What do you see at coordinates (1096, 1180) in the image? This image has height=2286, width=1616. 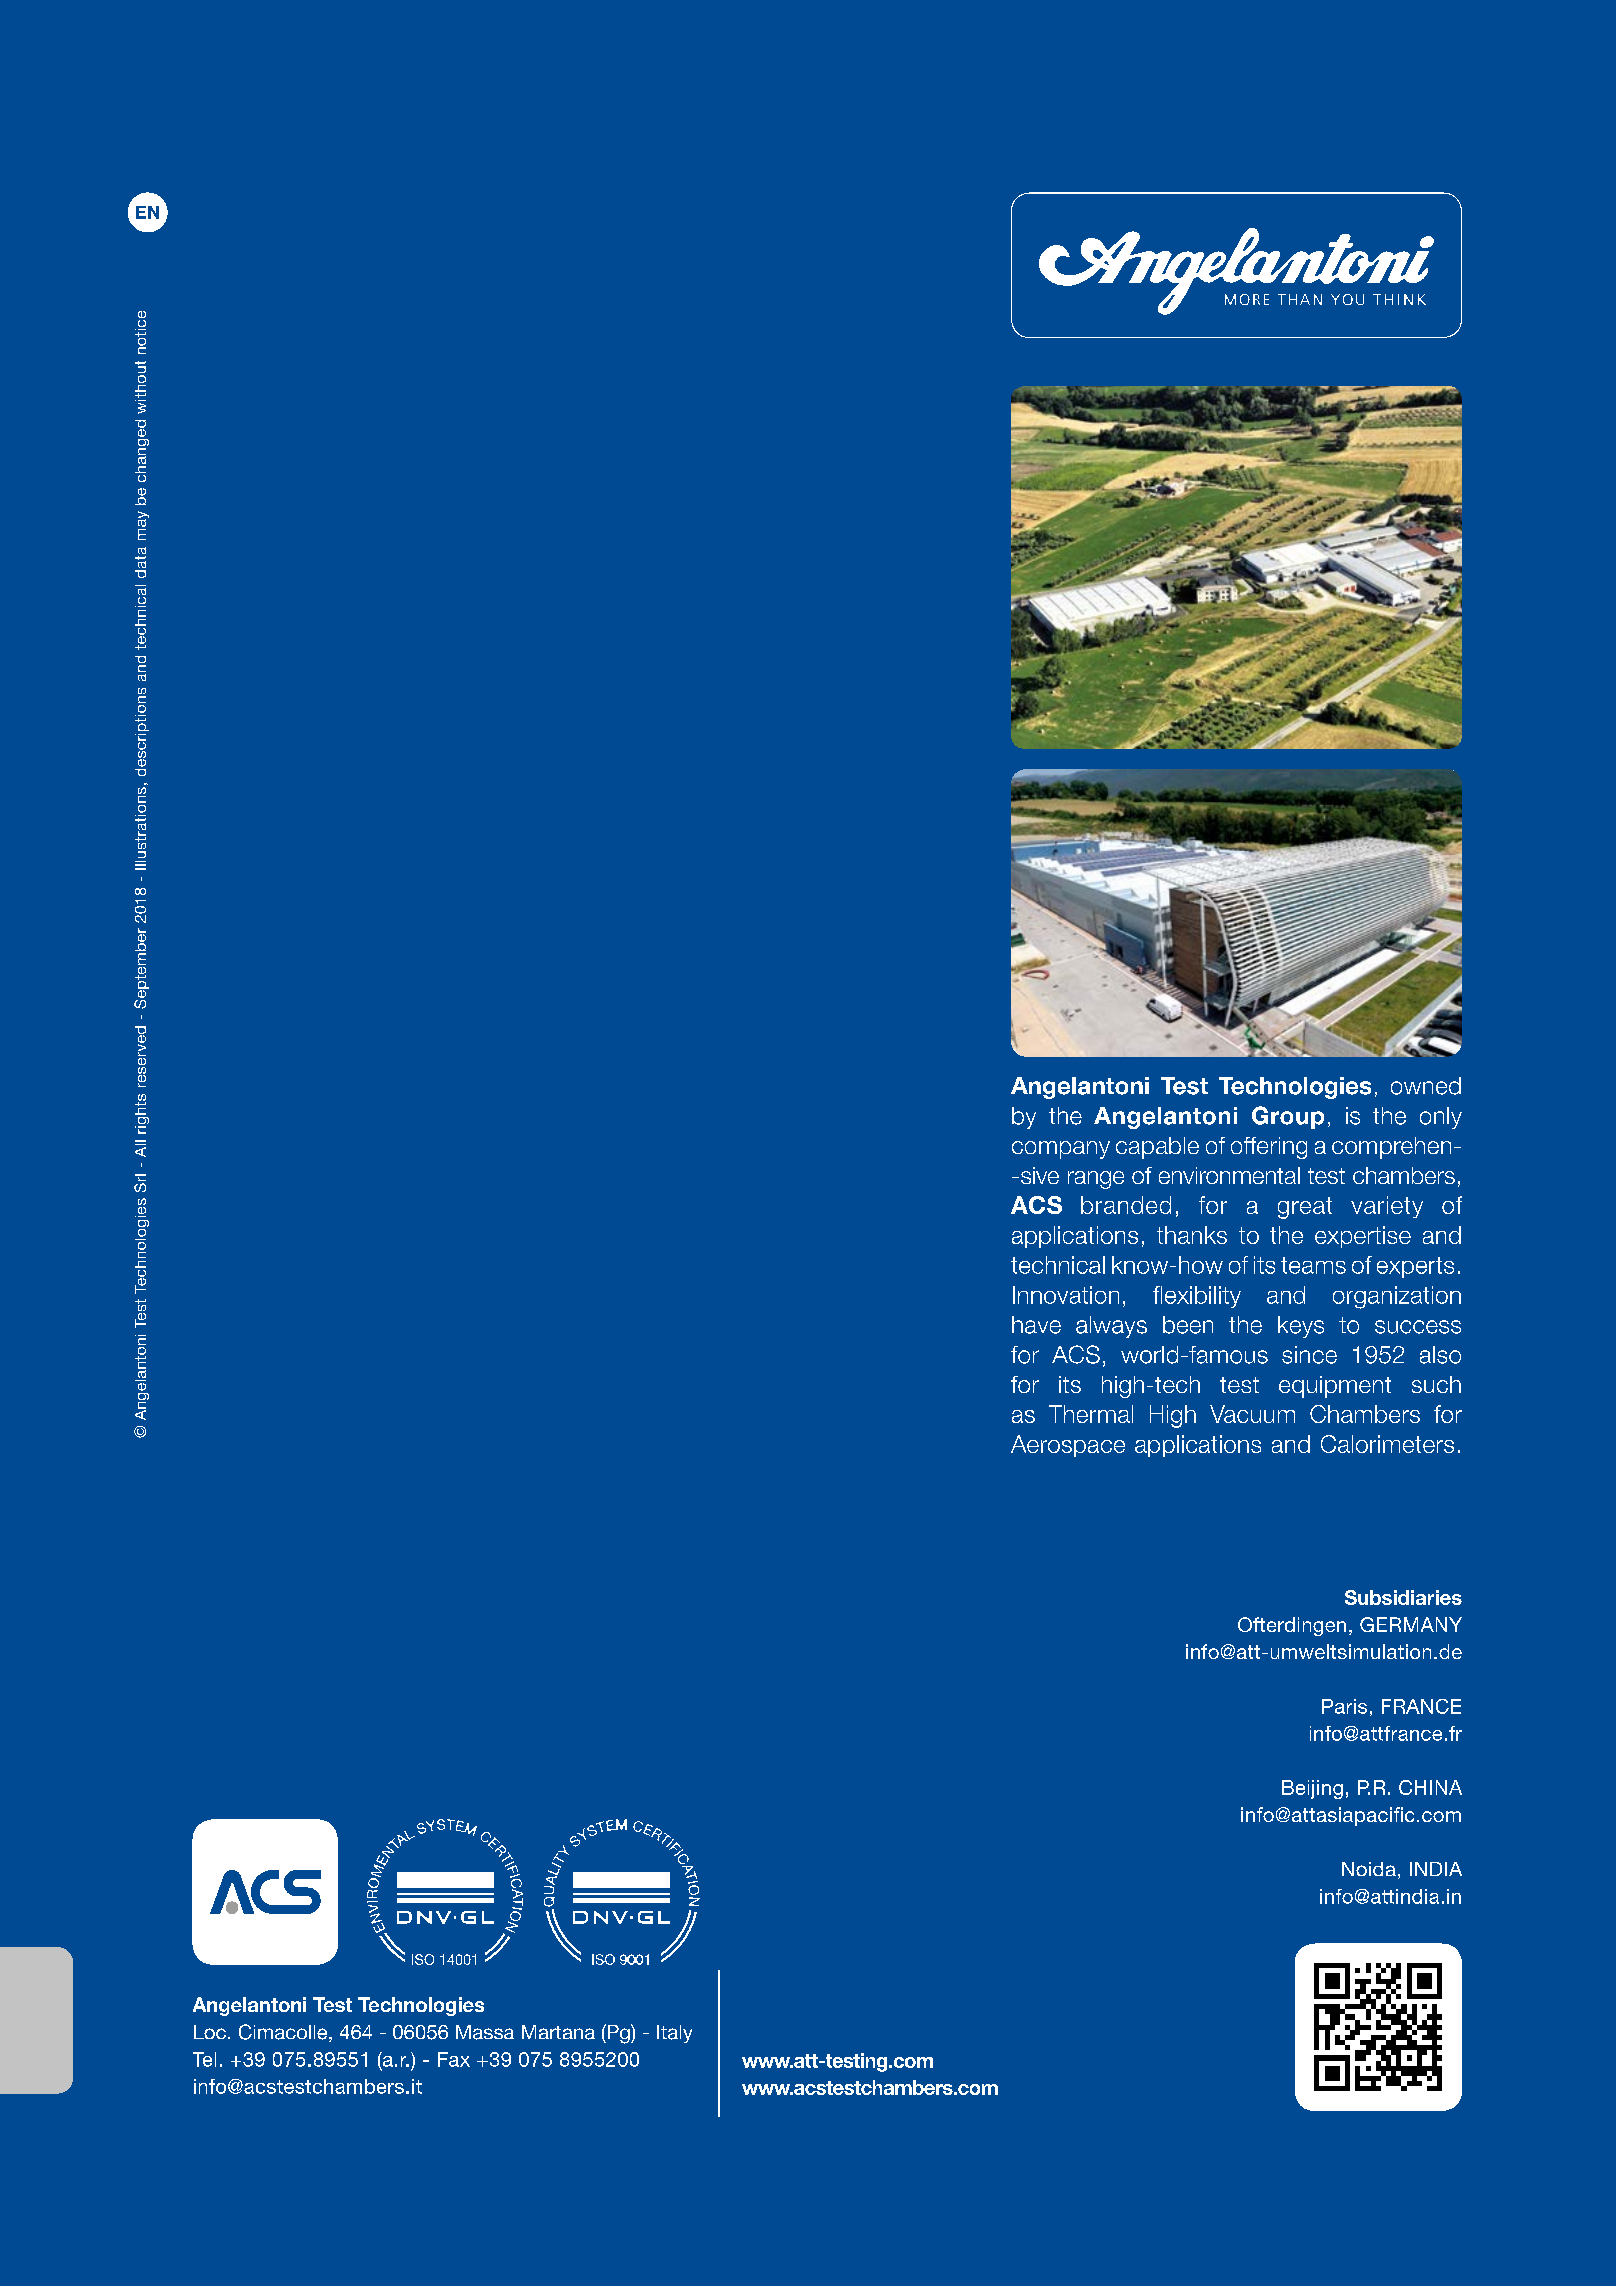 I see `range` at bounding box center [1096, 1180].
